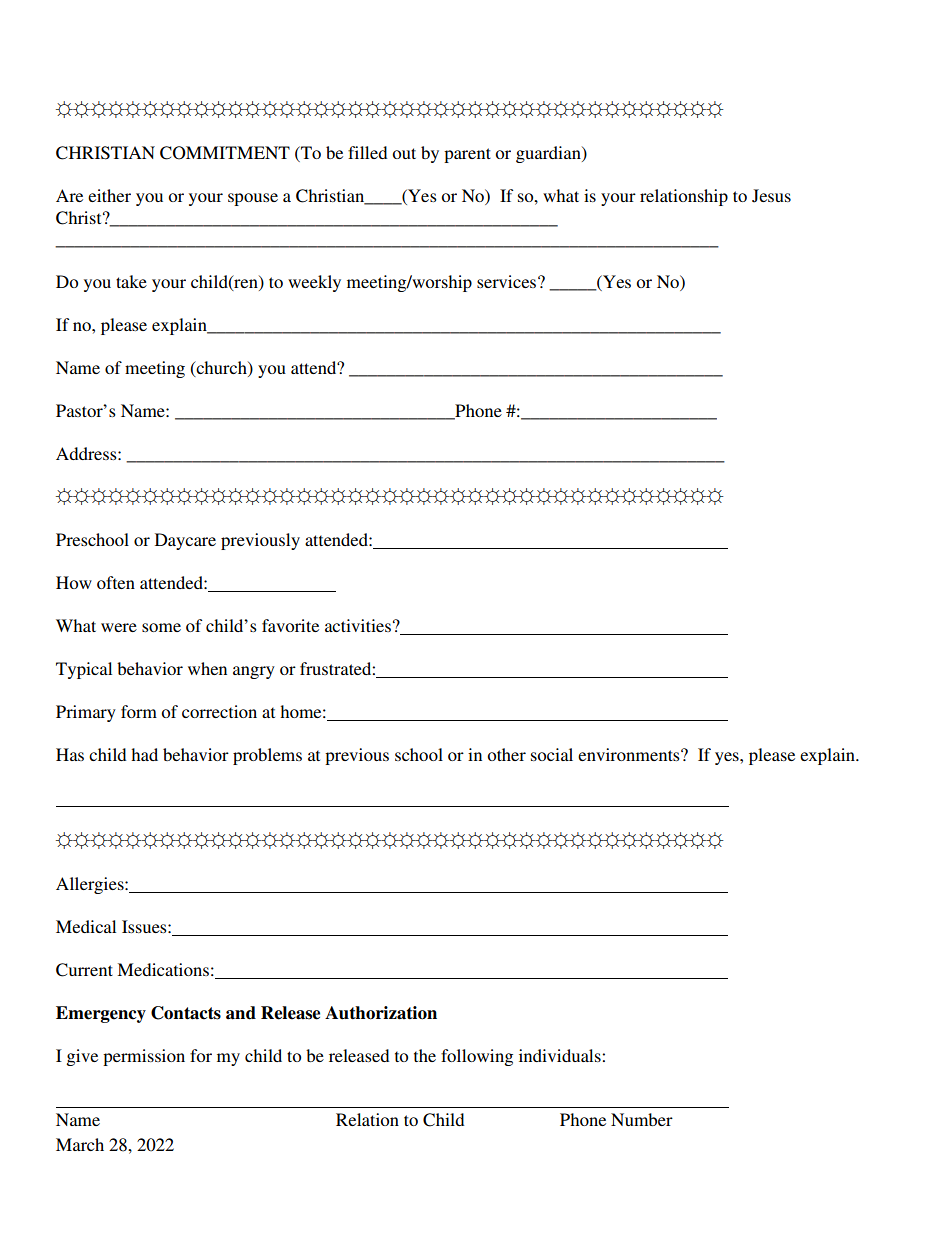 The image size is (952, 1233). Describe the element at coordinates (144, 1057) in the screenshot. I see `permission` at that location.
